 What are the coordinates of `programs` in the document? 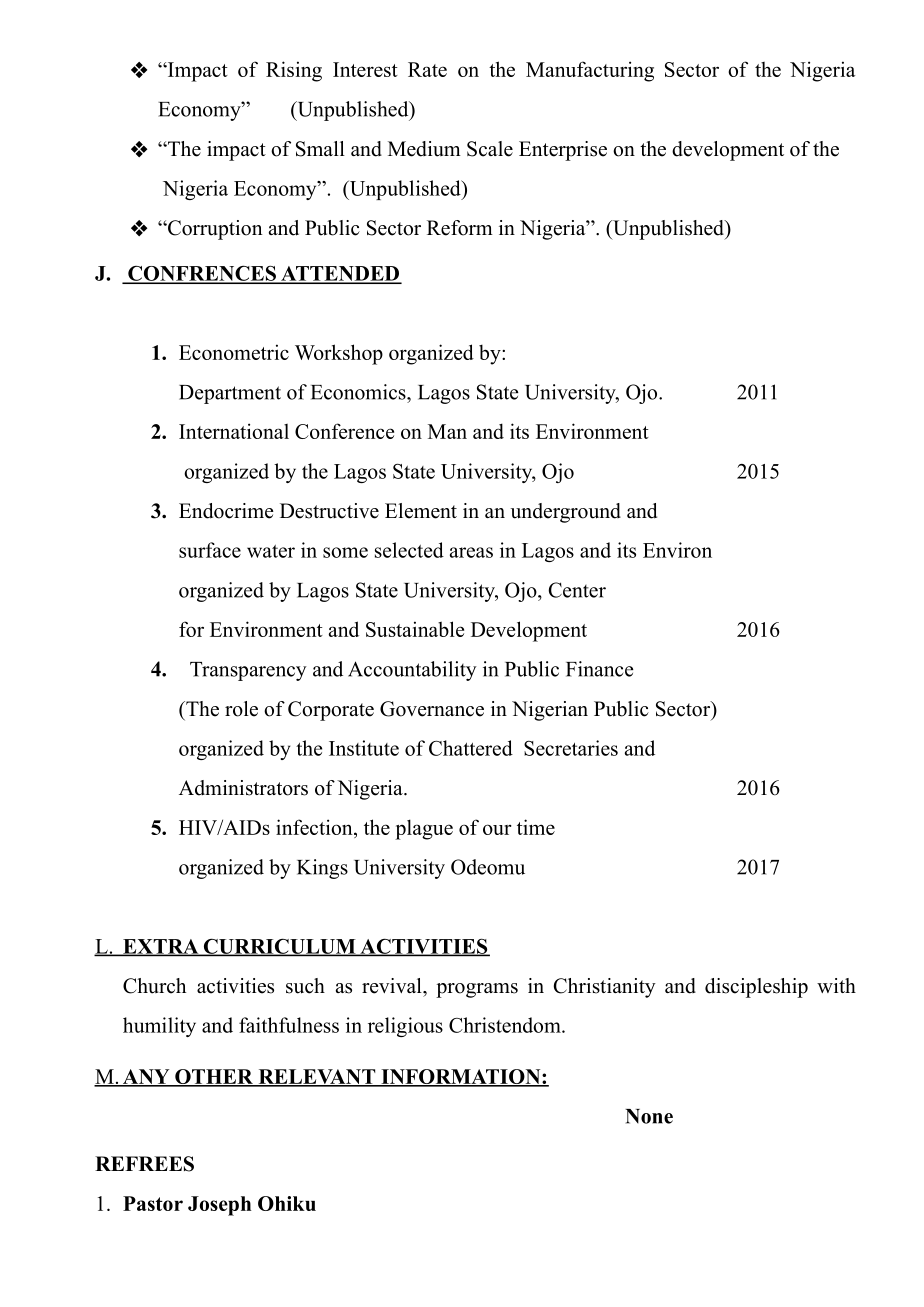 It's located at (477, 990).
